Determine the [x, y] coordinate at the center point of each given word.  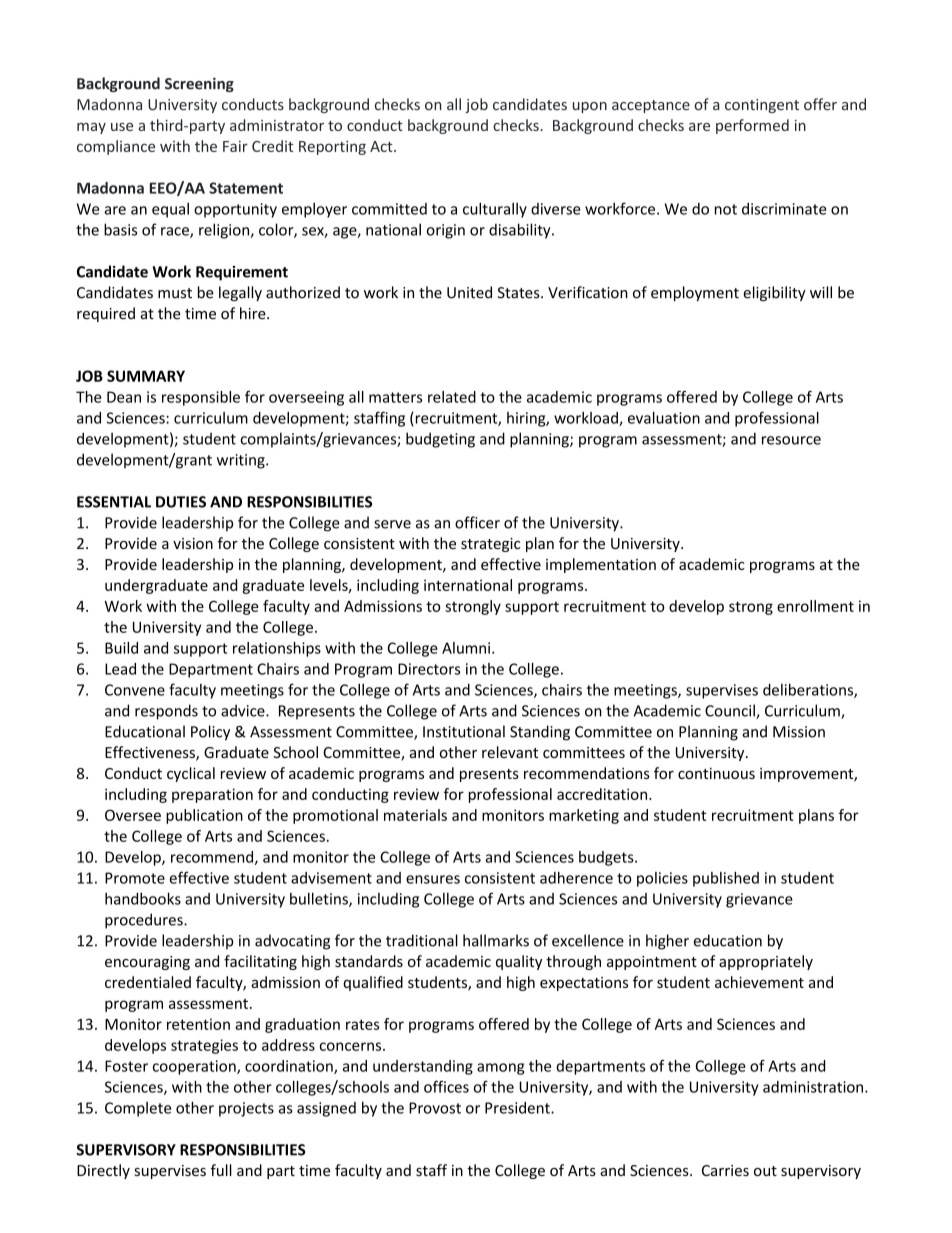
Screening [199, 84]
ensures [433, 879]
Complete [138, 1109]
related [452, 397]
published [726, 879]
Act [382, 146]
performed [752, 126]
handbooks [143, 898]
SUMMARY [146, 376]
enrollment [815, 606]
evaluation [664, 418]
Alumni [467, 648]
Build [121, 648]
